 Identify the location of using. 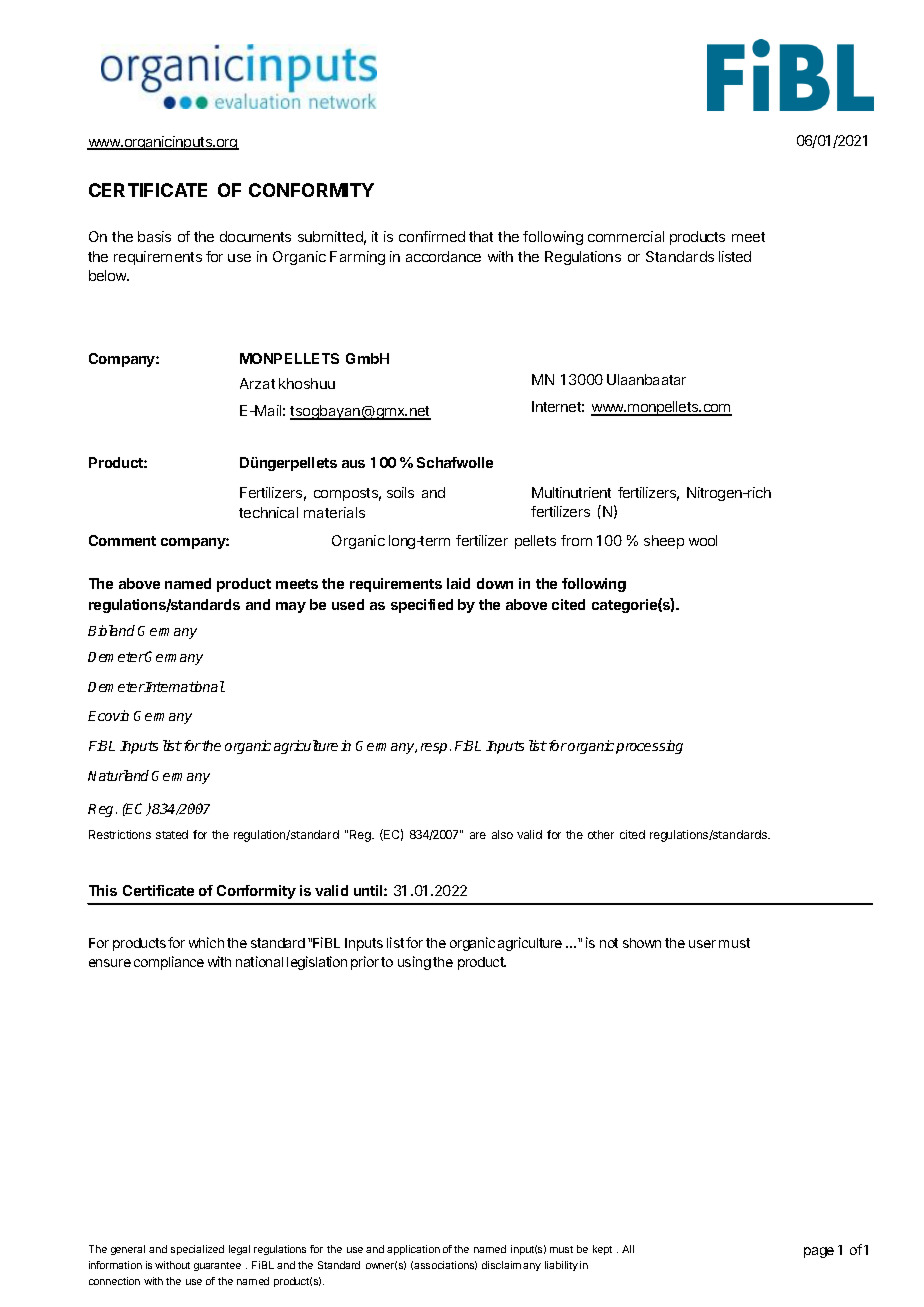
(414, 963).
